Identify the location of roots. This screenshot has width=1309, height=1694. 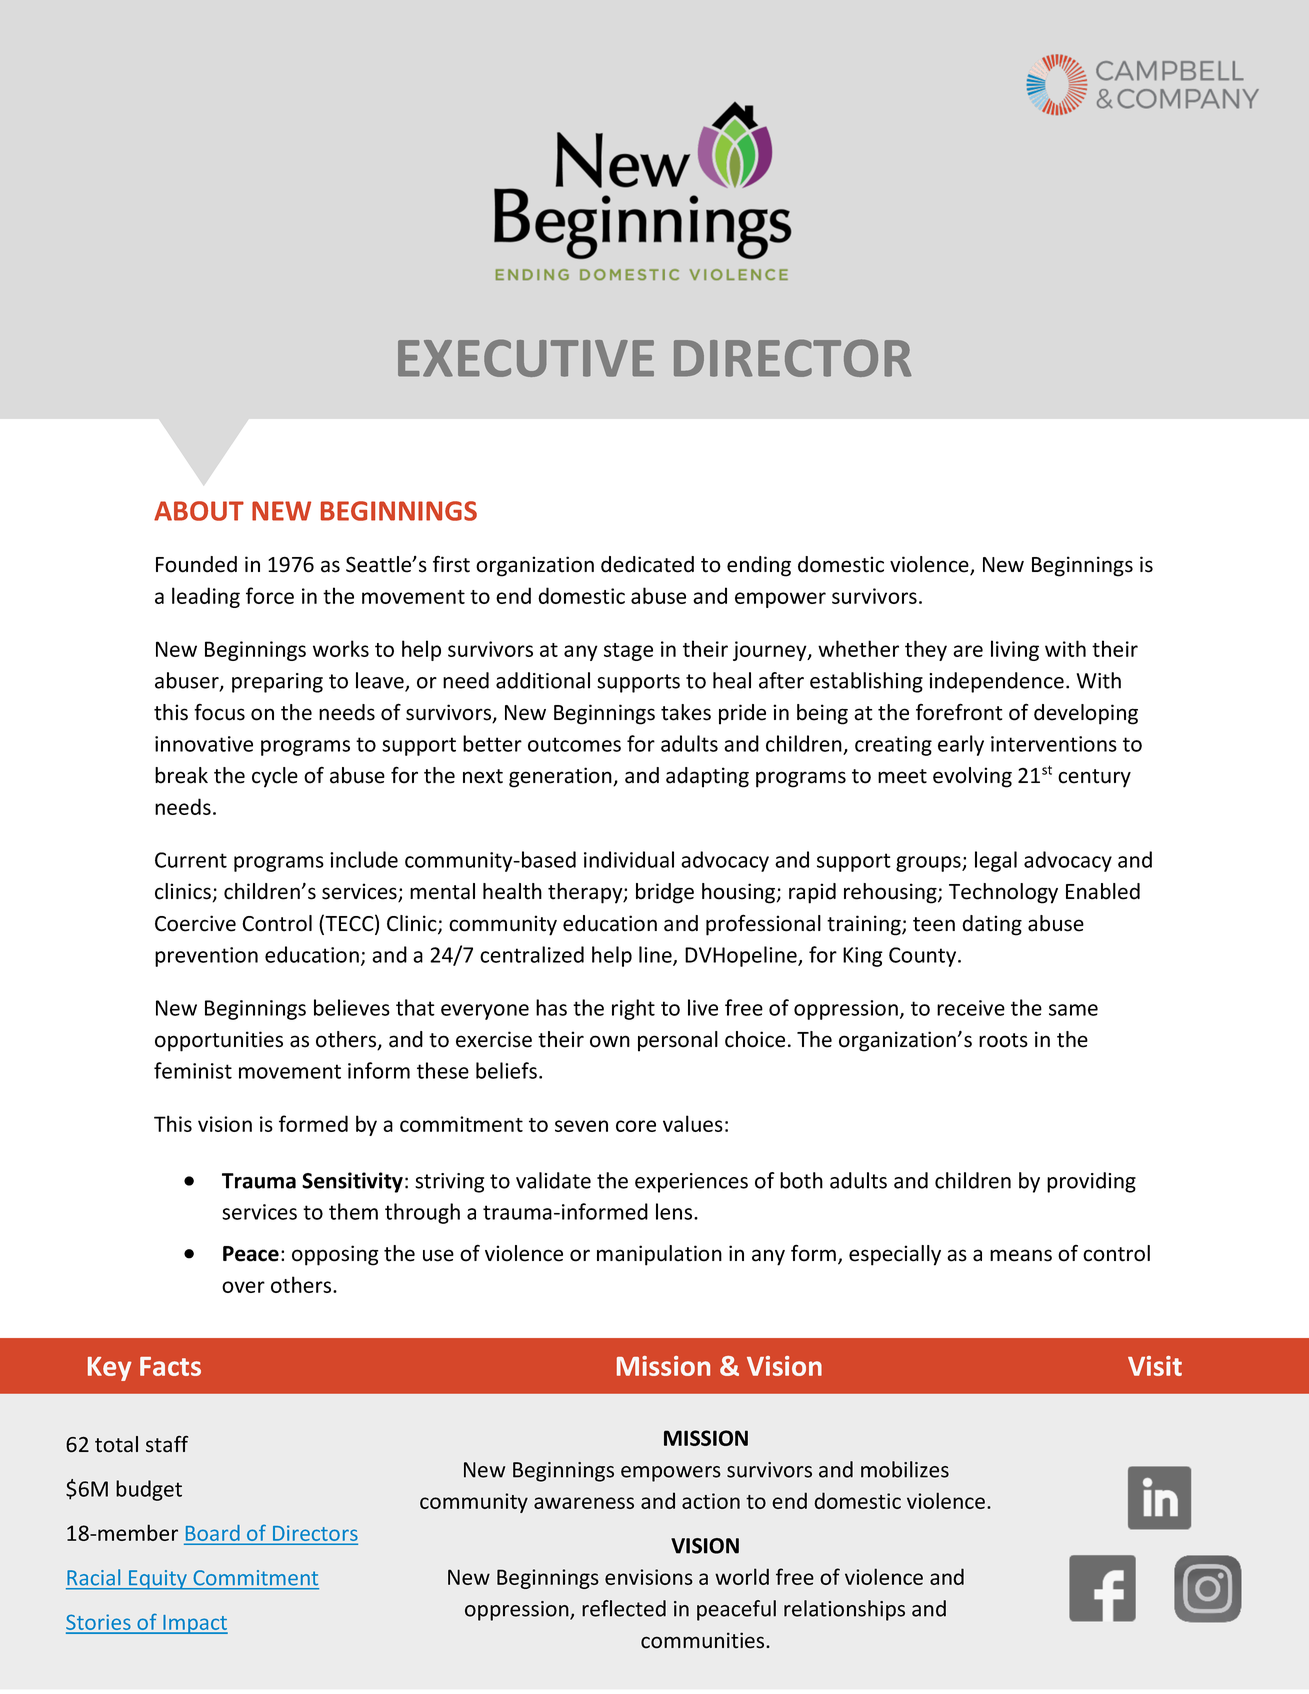
(1003, 1040).
